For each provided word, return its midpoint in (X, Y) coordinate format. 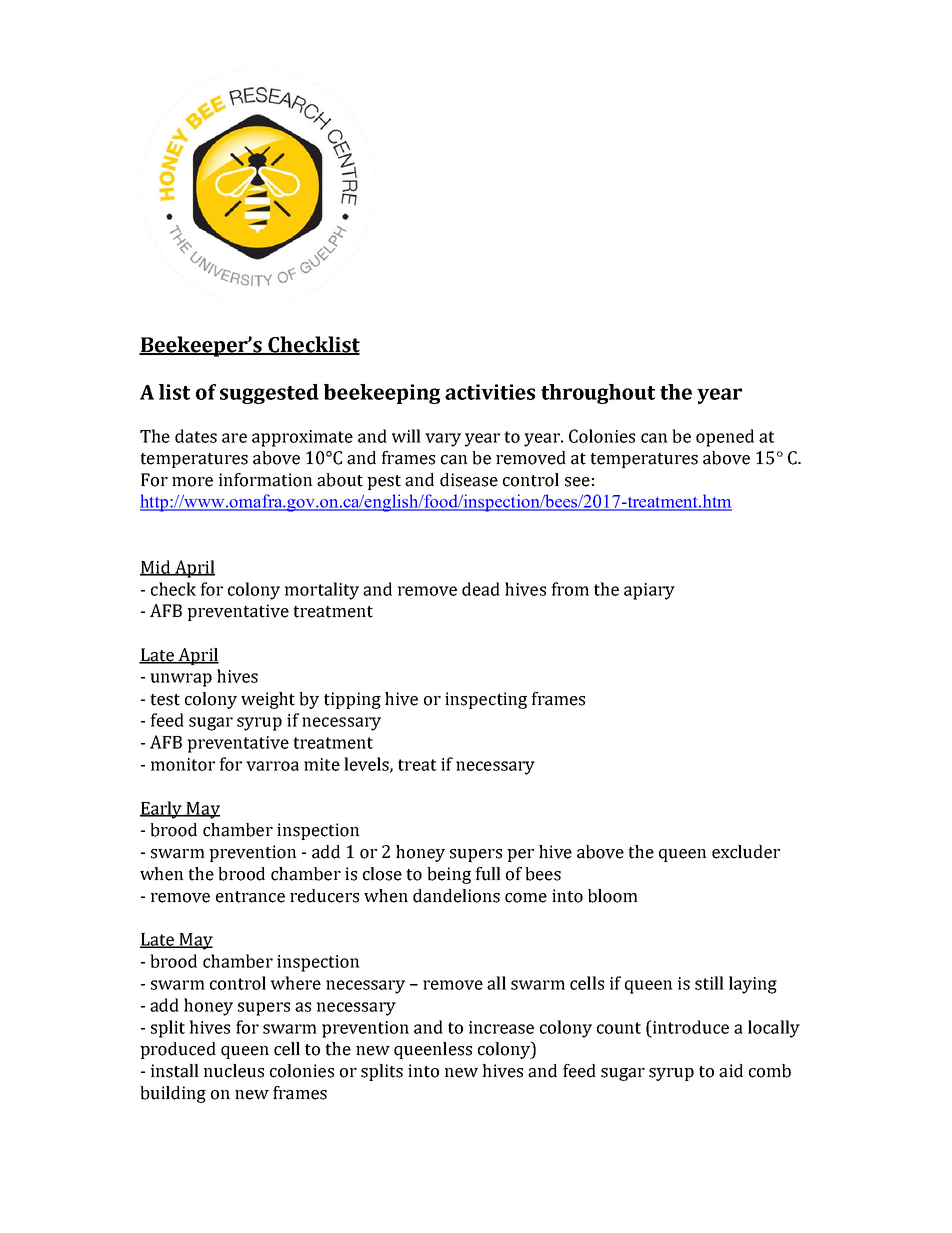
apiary (649, 591)
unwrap (181, 680)
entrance (250, 897)
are (234, 438)
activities (490, 392)
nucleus (234, 1071)
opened (725, 438)
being (449, 875)
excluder (746, 852)
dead (481, 589)
